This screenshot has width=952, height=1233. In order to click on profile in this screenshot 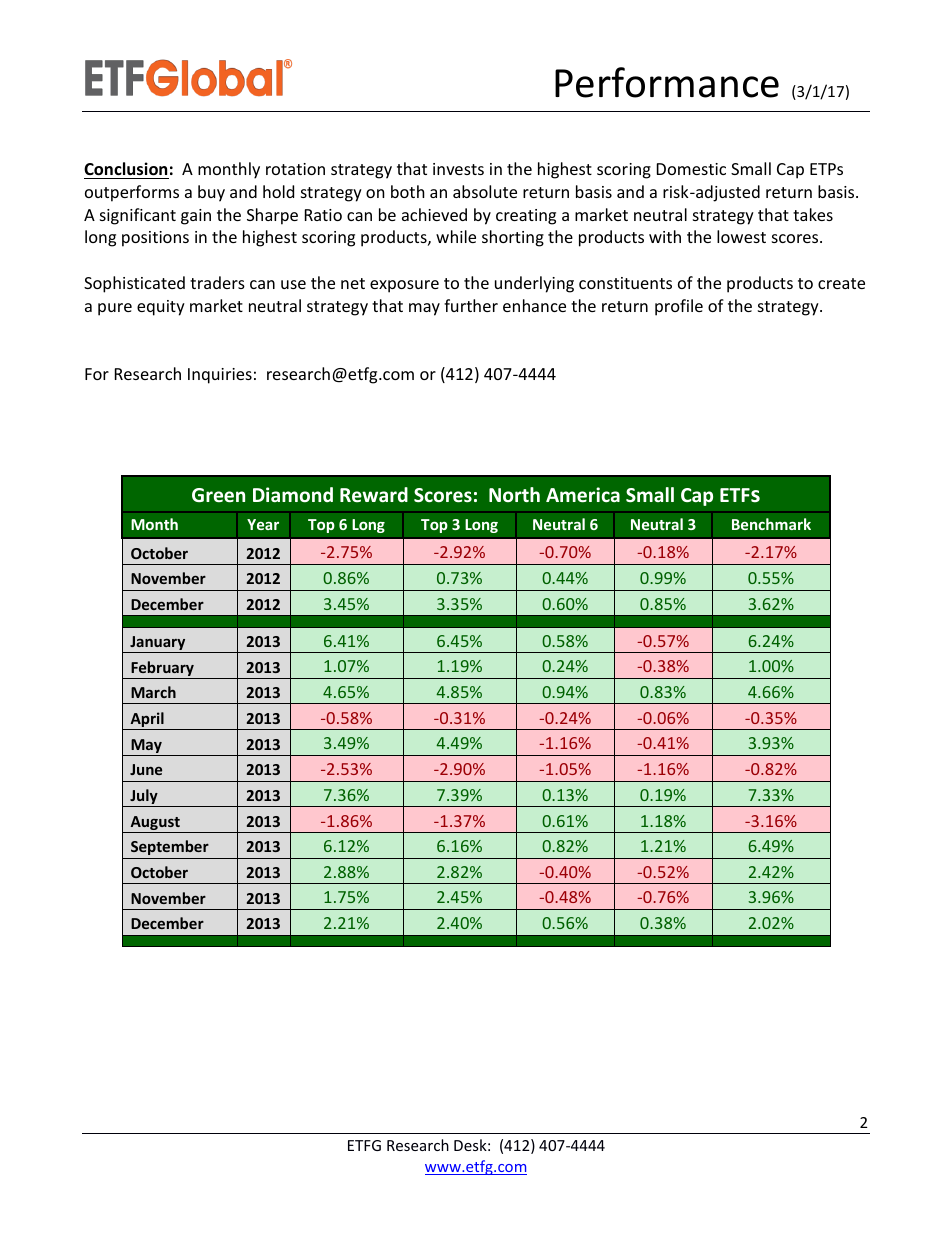, I will do `click(679, 307)`.
